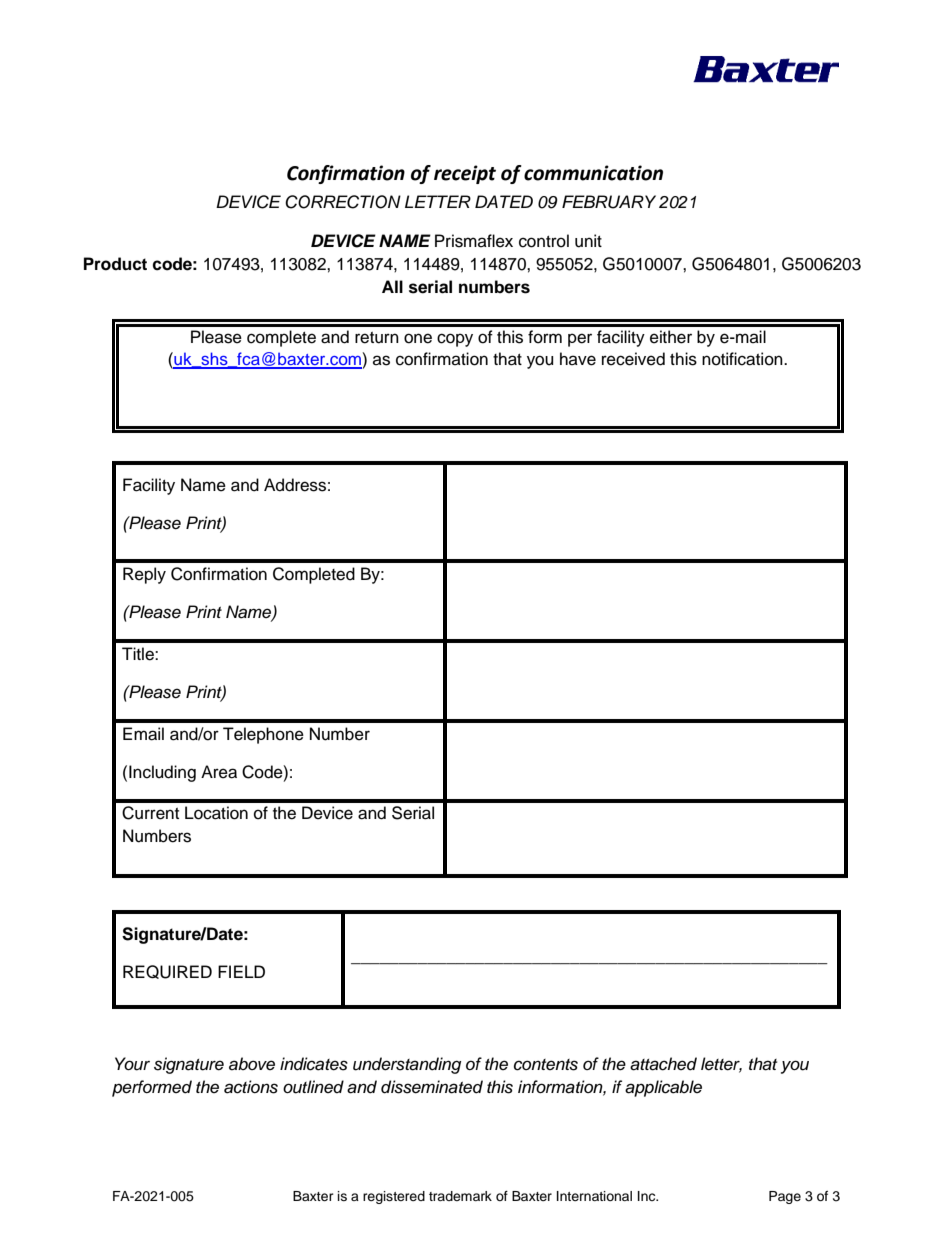 Image resolution: width=952 pixels, height=1233 pixels. What do you see at coordinates (144, 575) in the document?
I see `Reply` at bounding box center [144, 575].
